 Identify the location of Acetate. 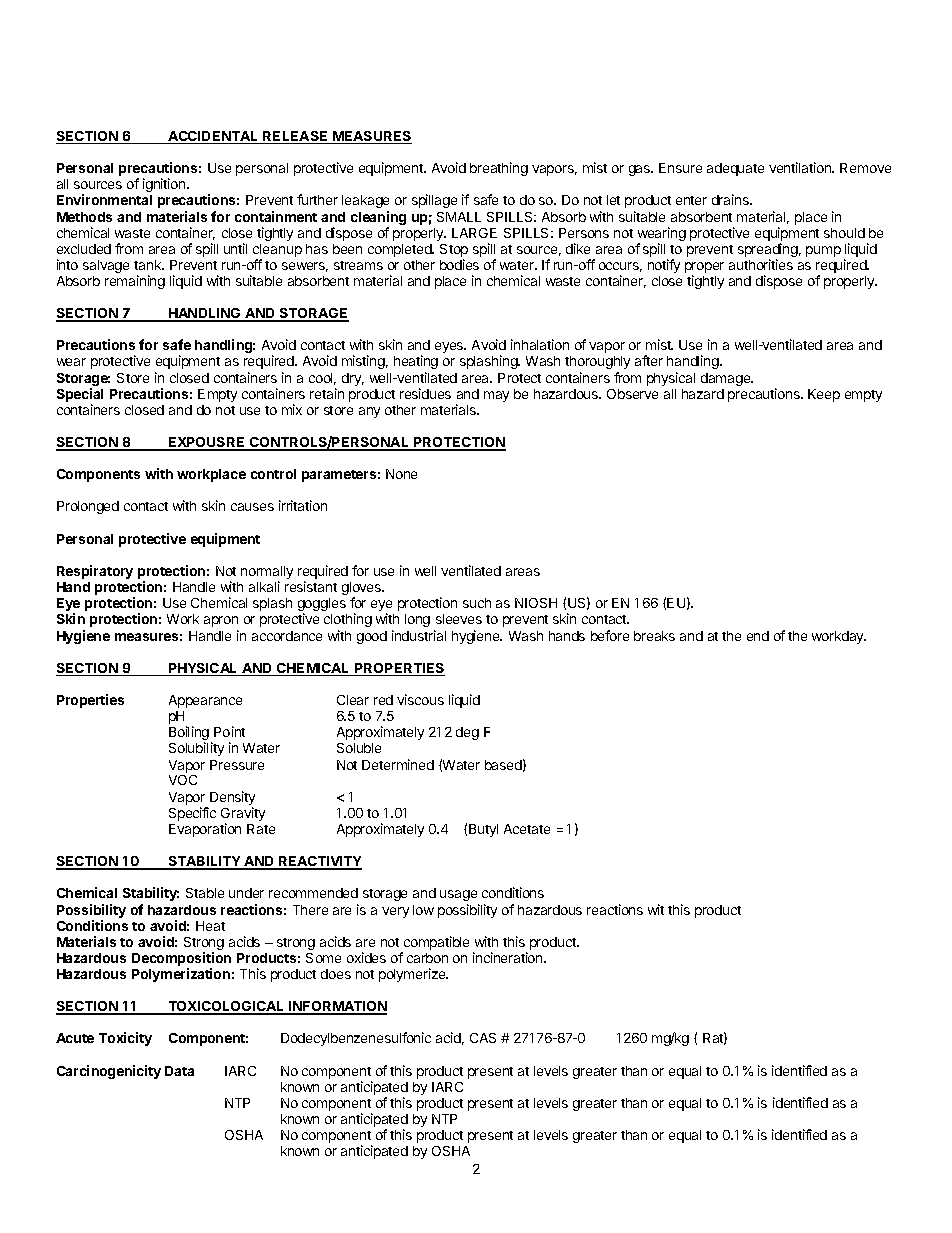
(527, 829).
